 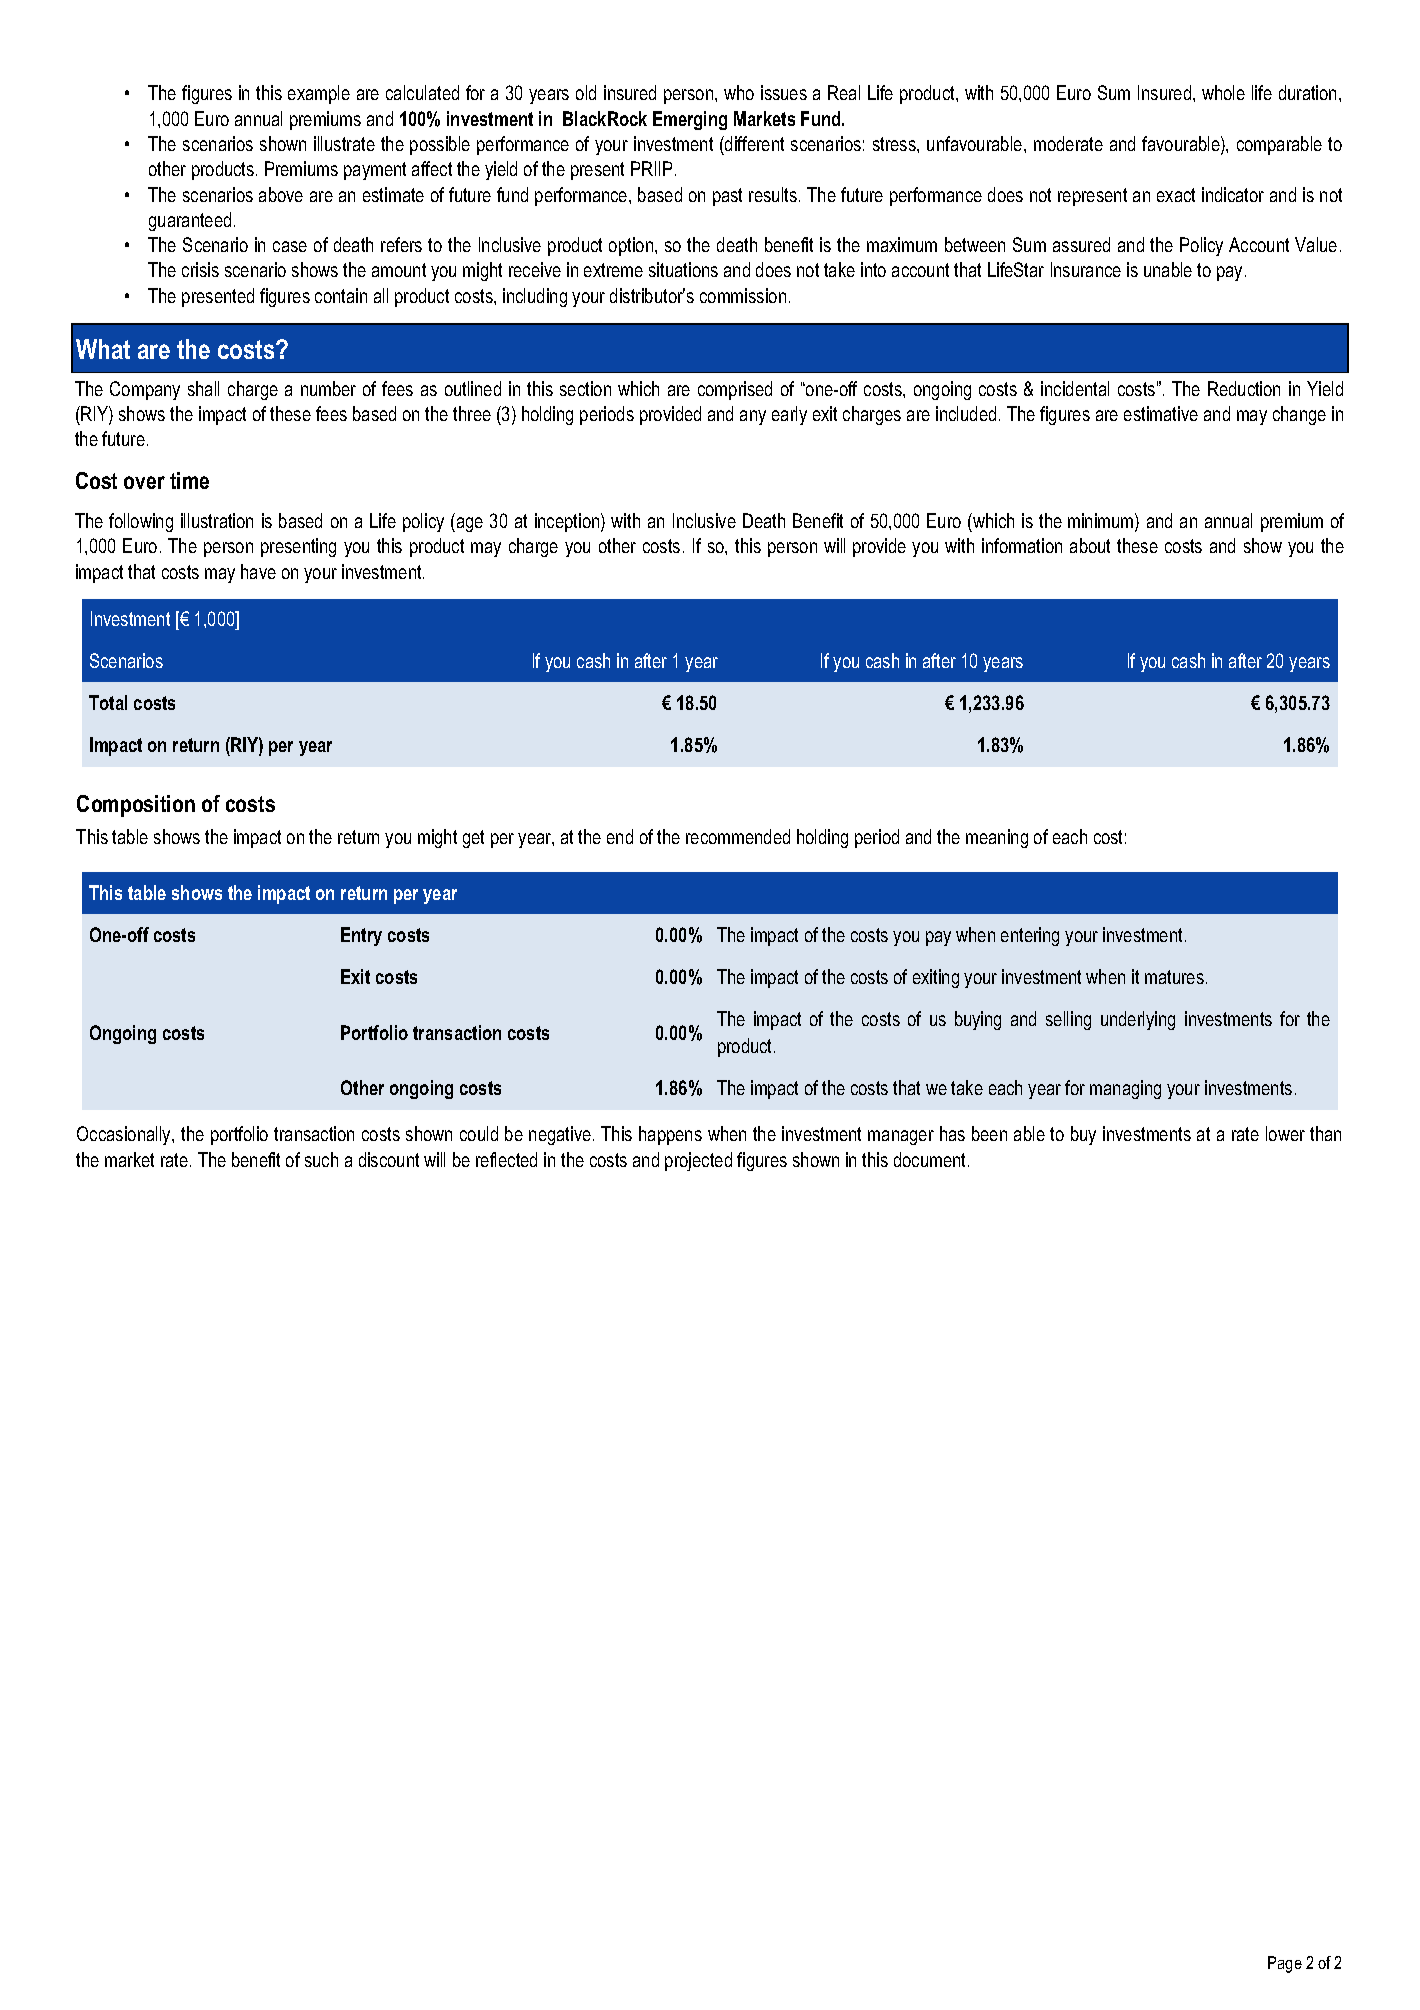 I want to click on Page, so click(x=1285, y=1964).
